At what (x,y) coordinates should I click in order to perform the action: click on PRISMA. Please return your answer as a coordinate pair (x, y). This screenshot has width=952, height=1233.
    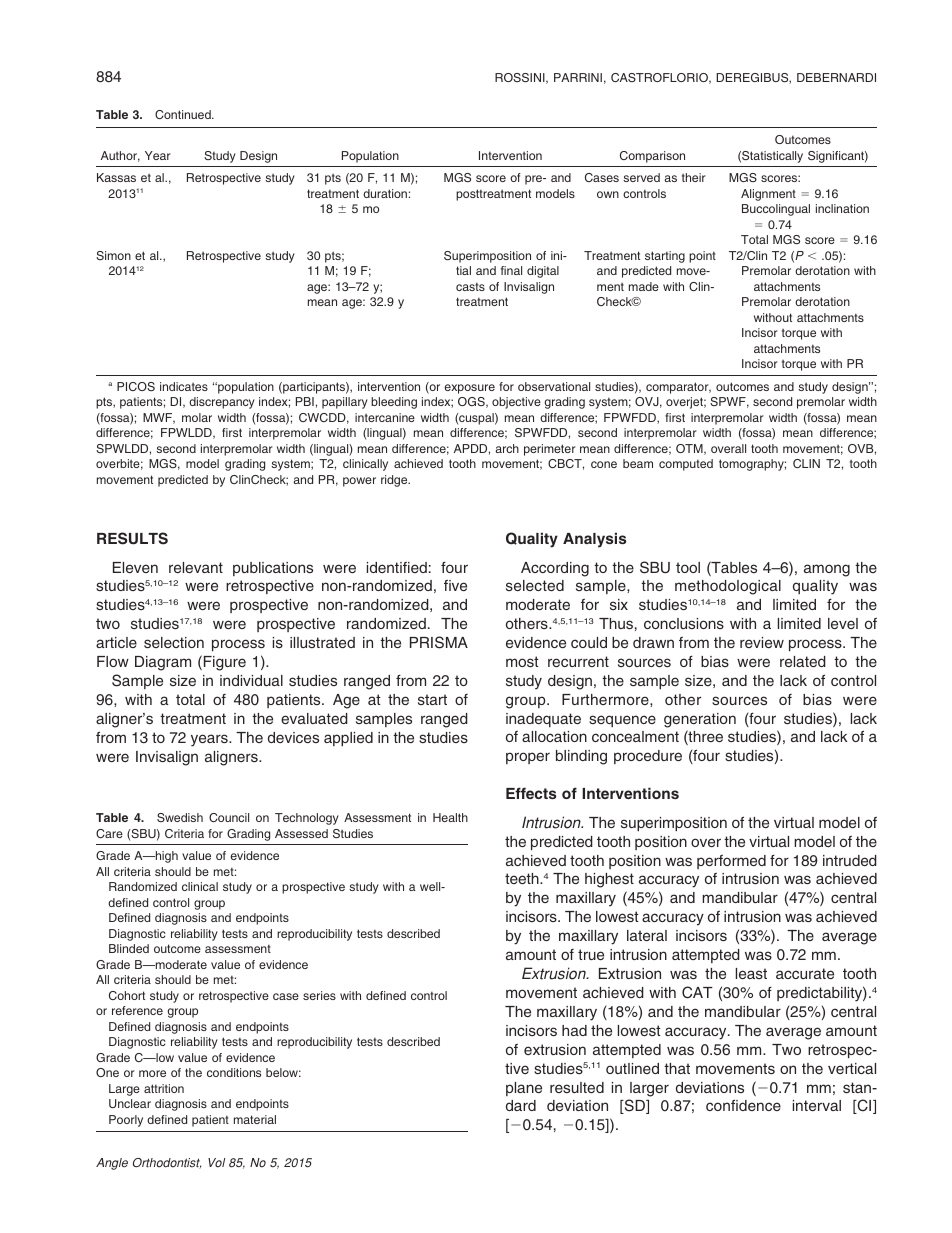
    Looking at the image, I should click on (439, 642).
